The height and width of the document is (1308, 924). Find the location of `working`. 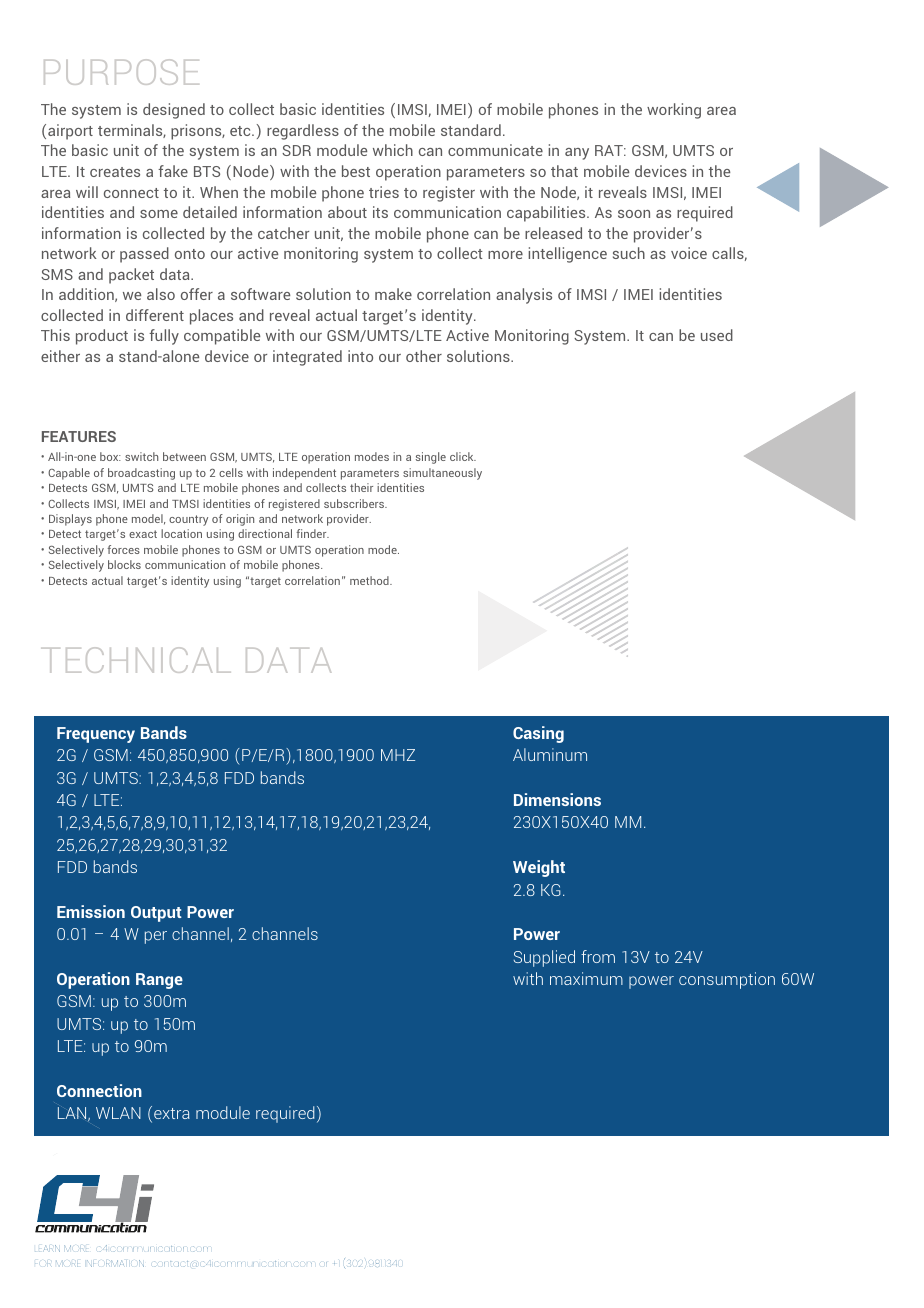

working is located at coordinates (674, 111).
